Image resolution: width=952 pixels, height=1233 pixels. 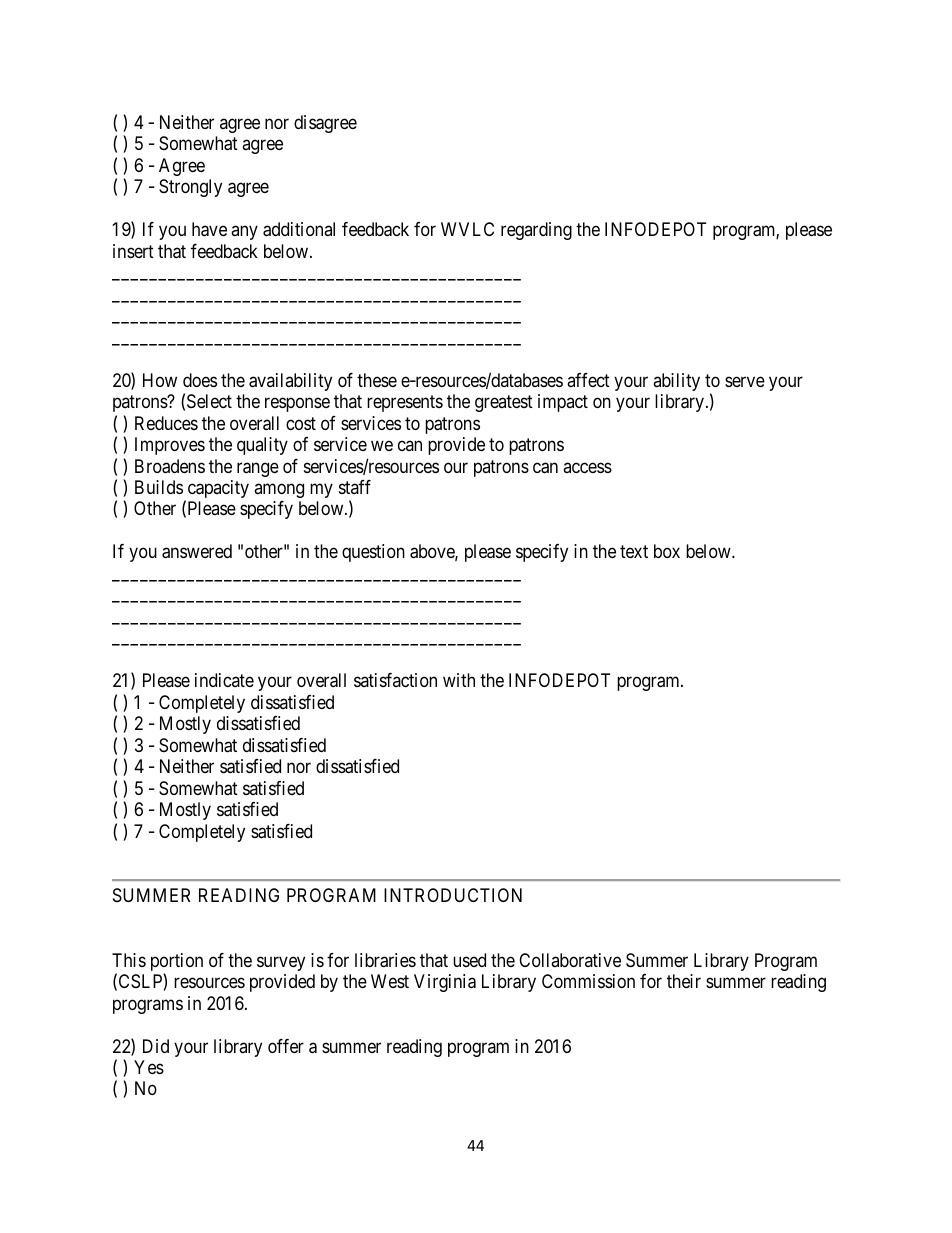 I want to click on serve, so click(x=745, y=381).
